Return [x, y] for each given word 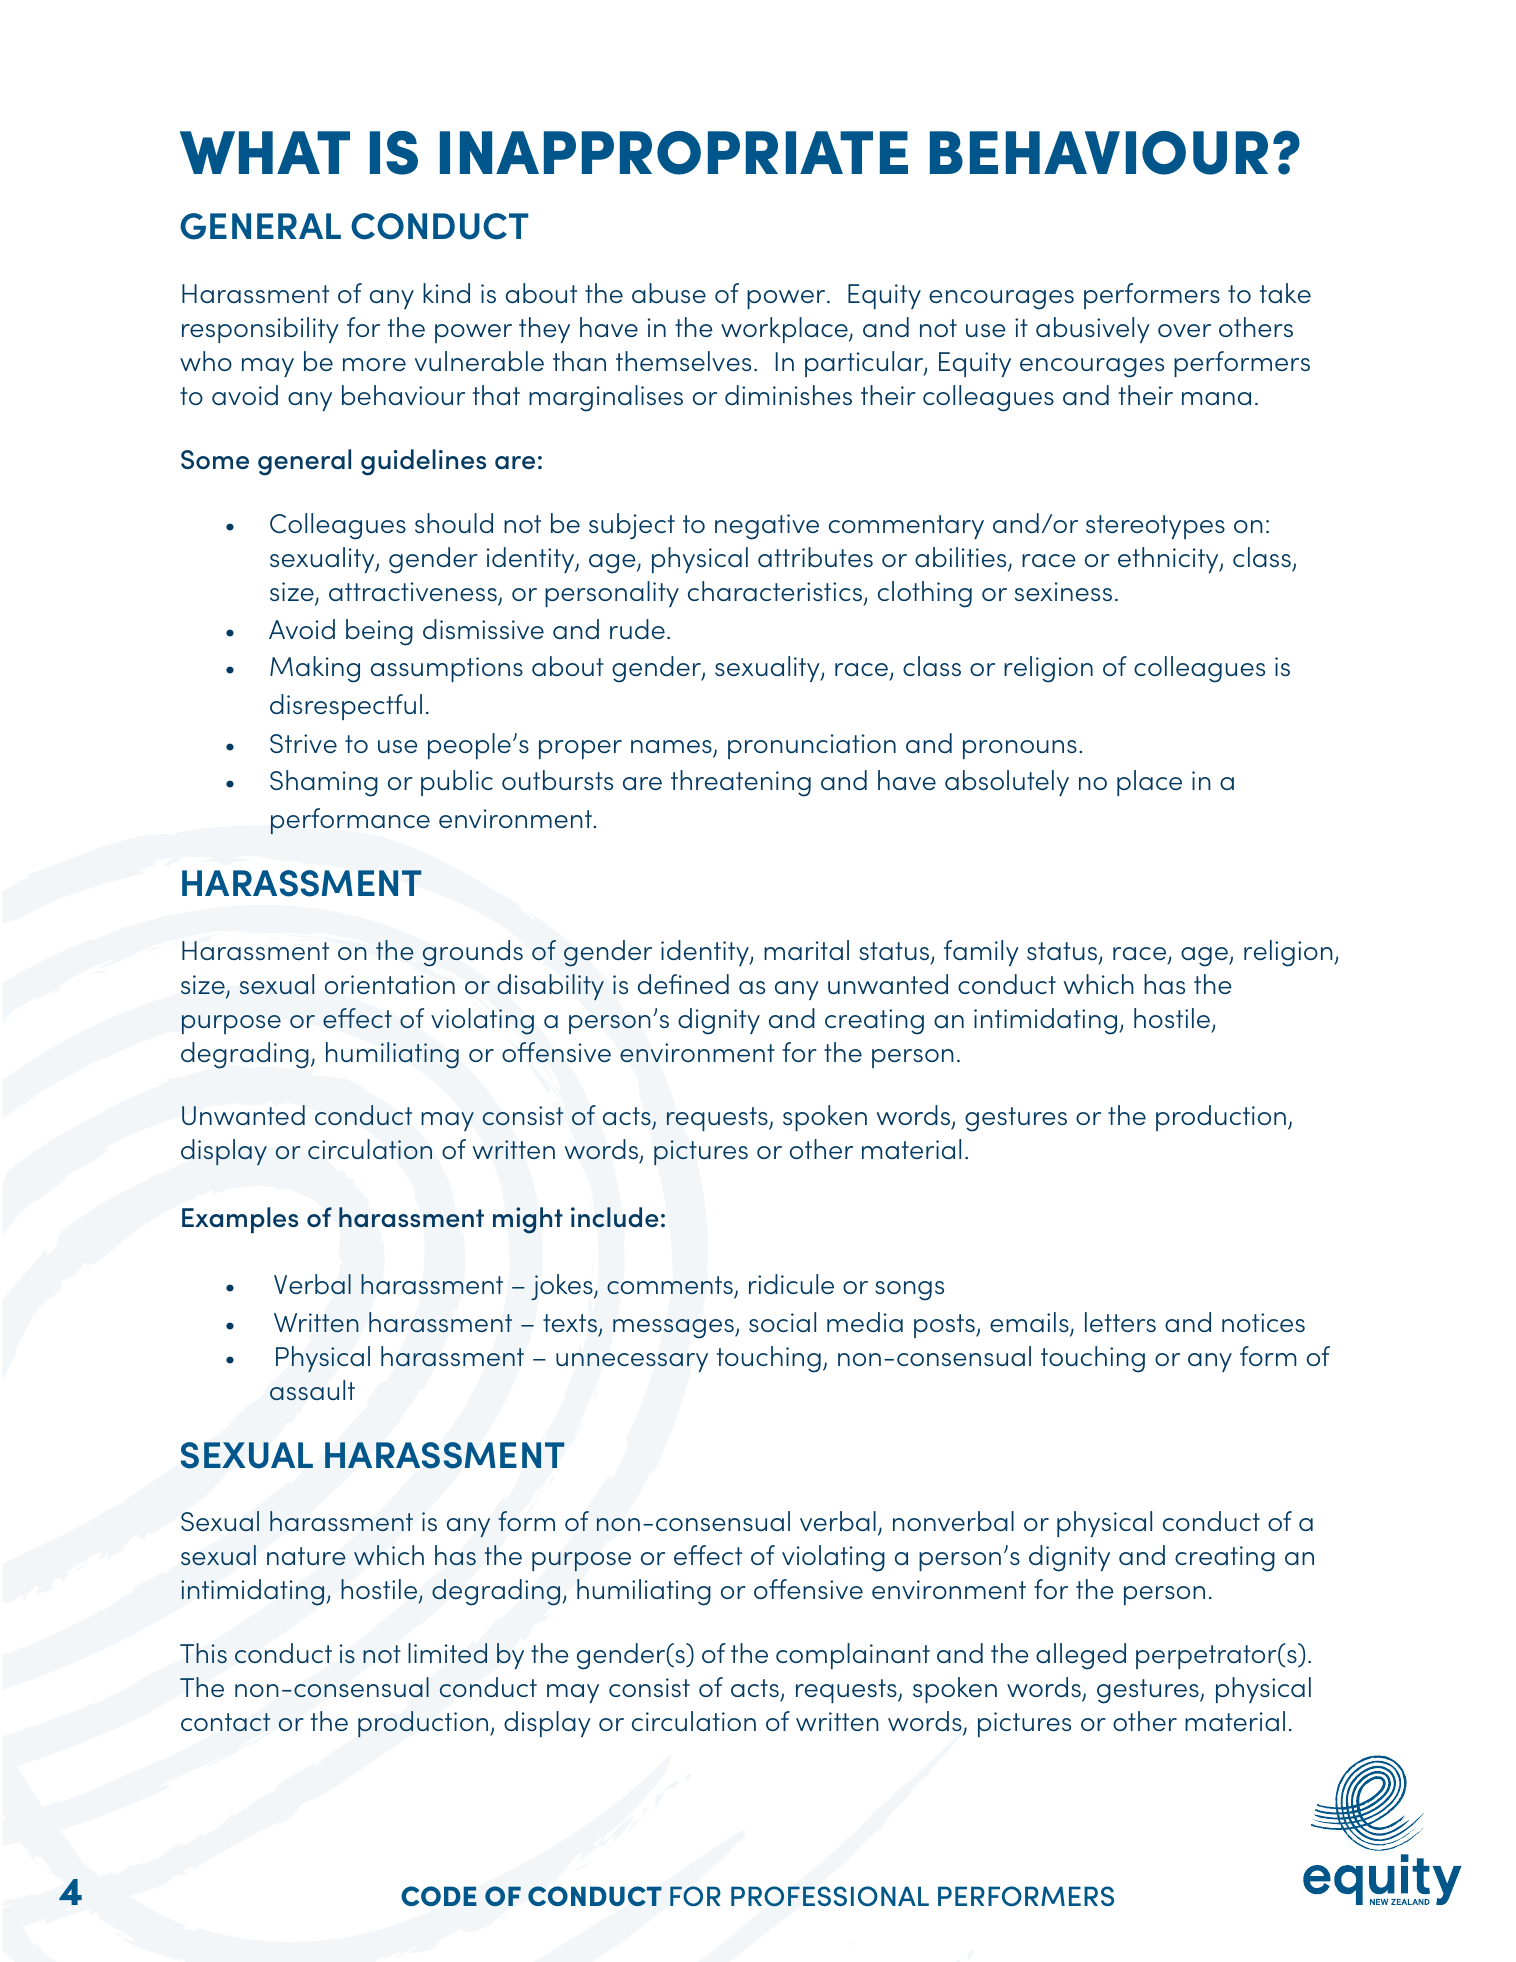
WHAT [265, 152]
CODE [439, 1896]
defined [683, 984]
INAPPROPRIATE [674, 153]
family [981, 953]
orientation [390, 985]
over [1184, 330]
